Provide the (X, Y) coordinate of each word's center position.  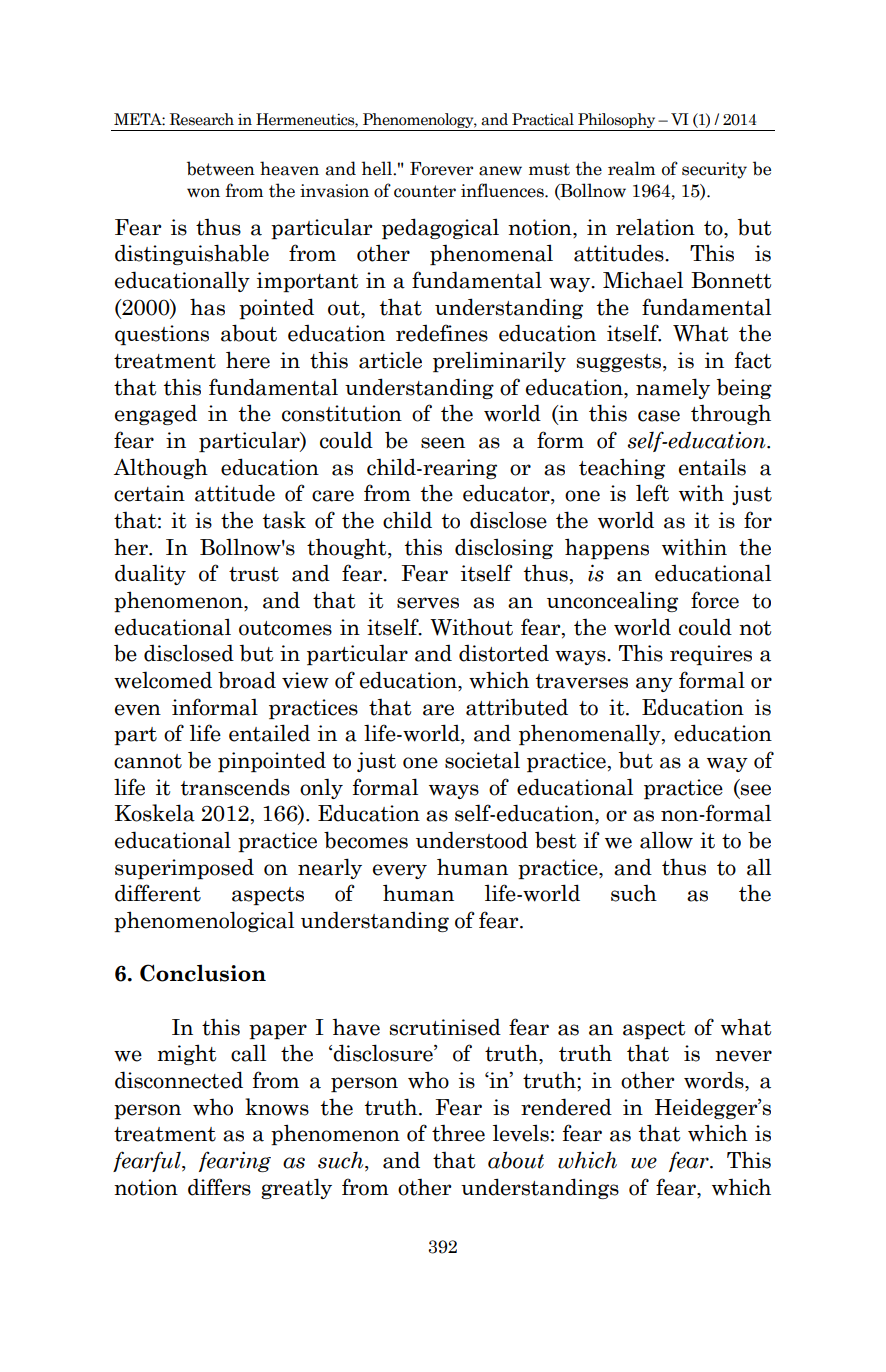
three (458, 1133)
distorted (504, 653)
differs (219, 1187)
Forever (441, 169)
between (221, 168)
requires (711, 655)
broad (247, 680)
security (714, 170)
